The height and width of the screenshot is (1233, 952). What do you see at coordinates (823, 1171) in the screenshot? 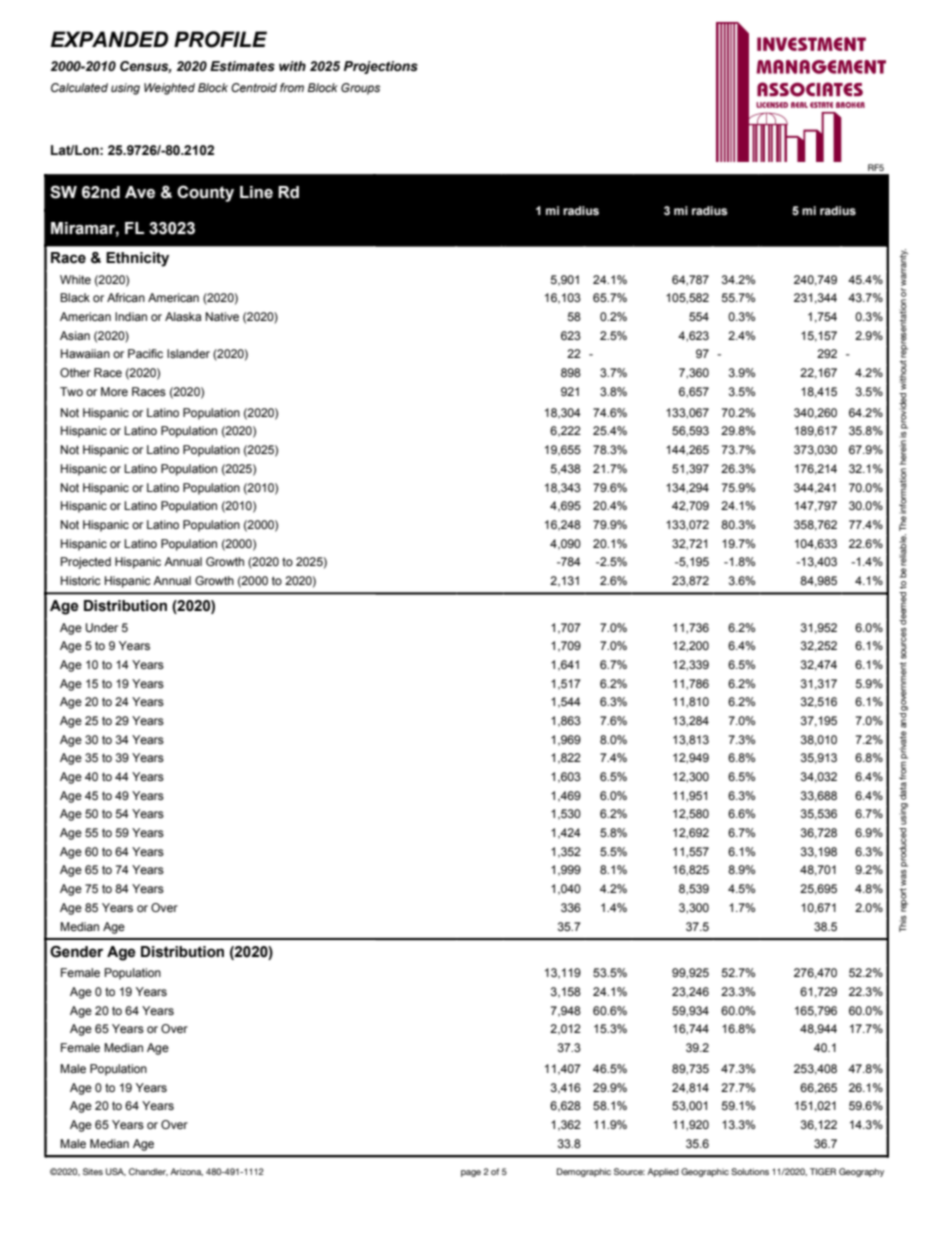
I see `TIGER` at bounding box center [823, 1171].
